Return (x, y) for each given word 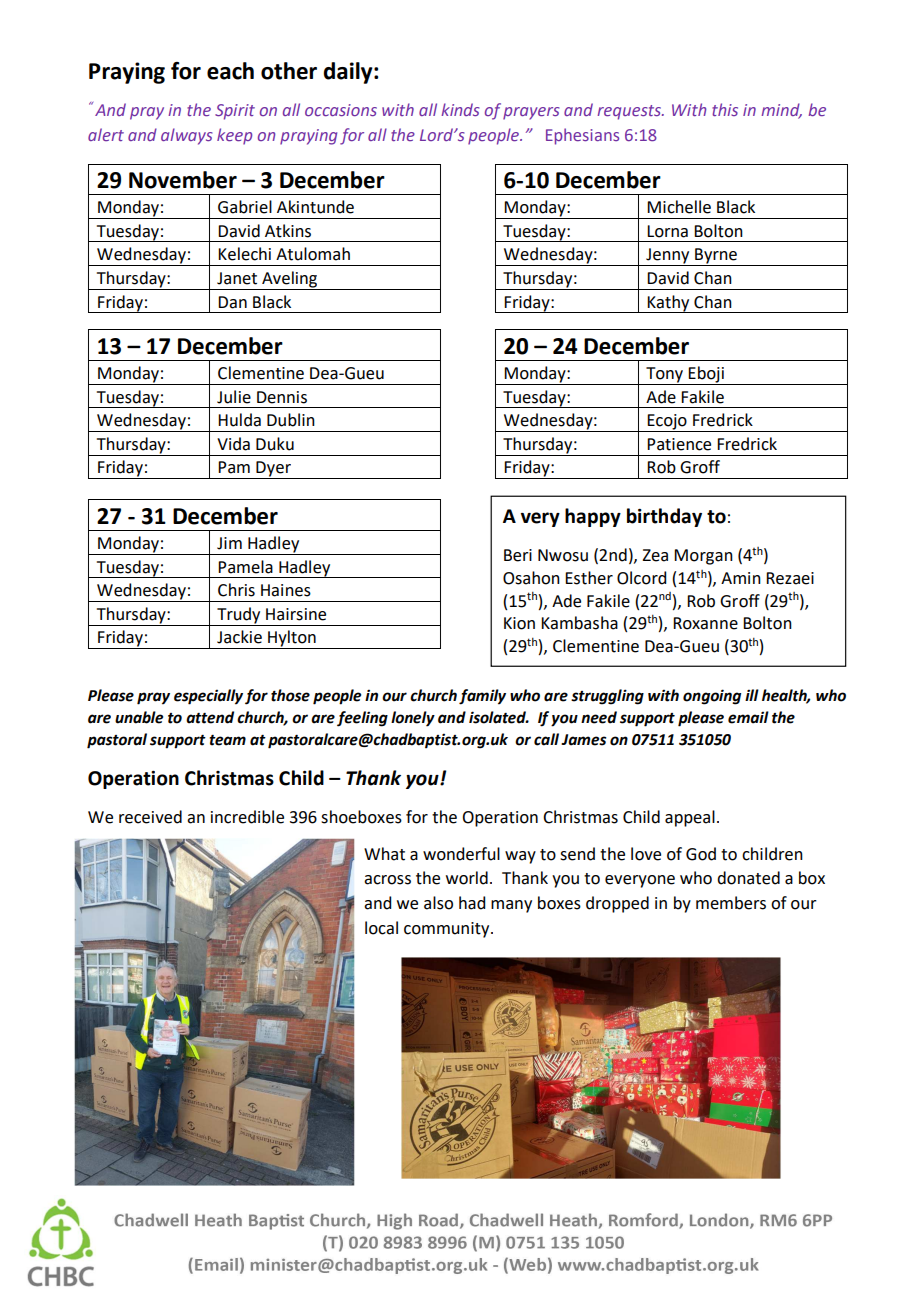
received (150, 817)
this (725, 109)
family (482, 697)
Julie (234, 397)
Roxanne (705, 623)
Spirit (235, 112)
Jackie (239, 637)
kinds (460, 109)
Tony (665, 376)
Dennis (282, 397)
